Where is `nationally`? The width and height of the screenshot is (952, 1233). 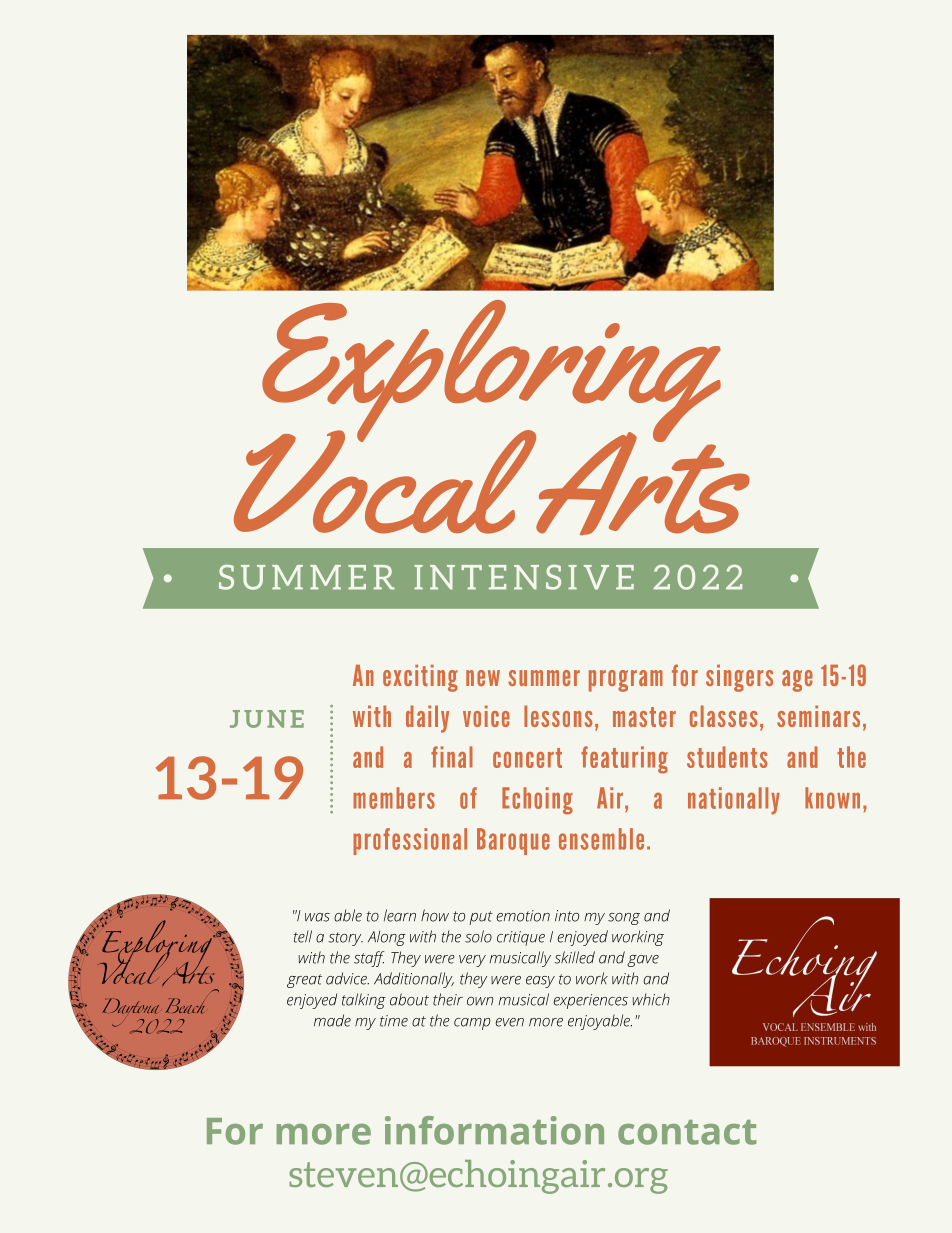 nationally is located at coordinates (734, 801).
